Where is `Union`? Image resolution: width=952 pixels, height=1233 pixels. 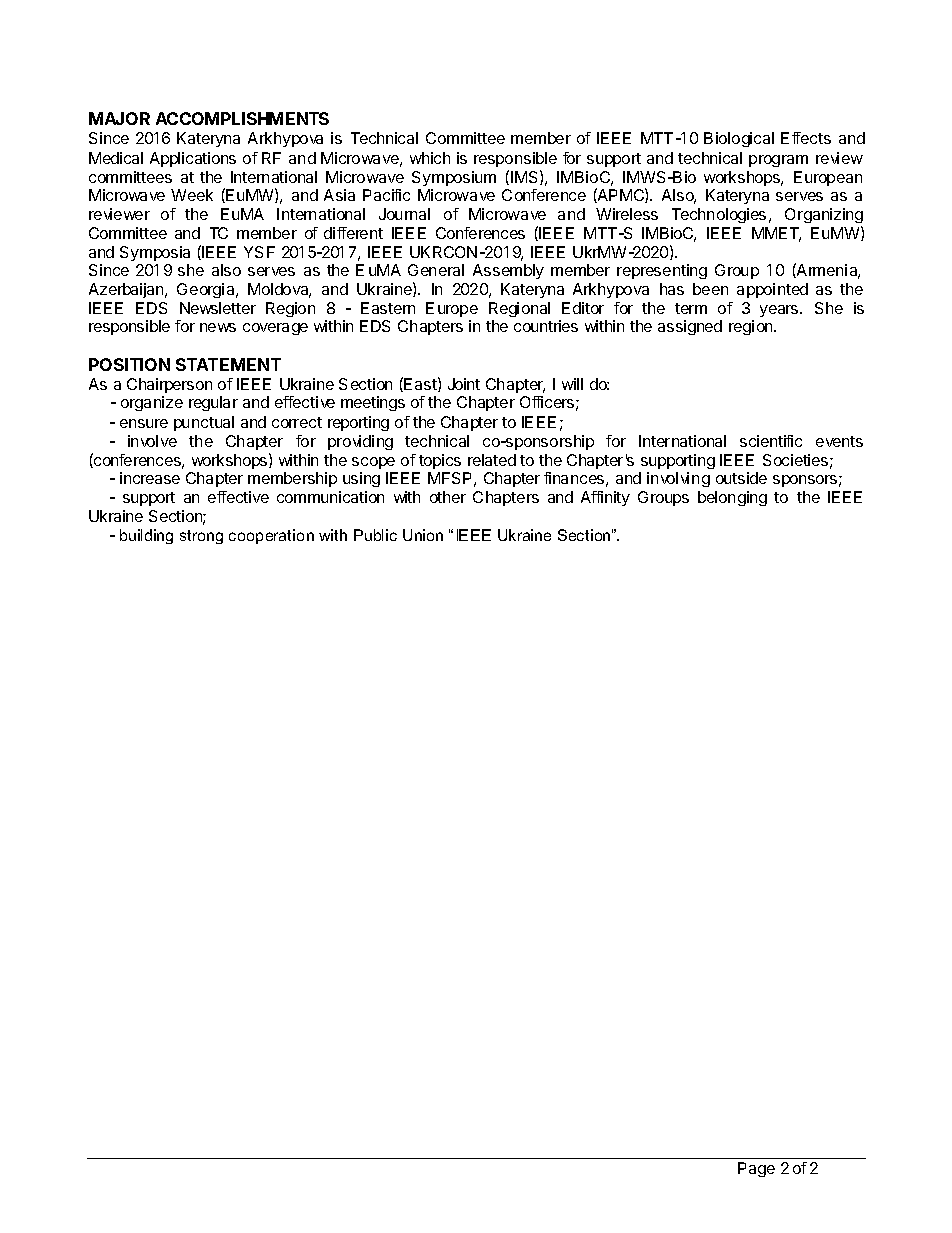 Union is located at coordinates (423, 535).
